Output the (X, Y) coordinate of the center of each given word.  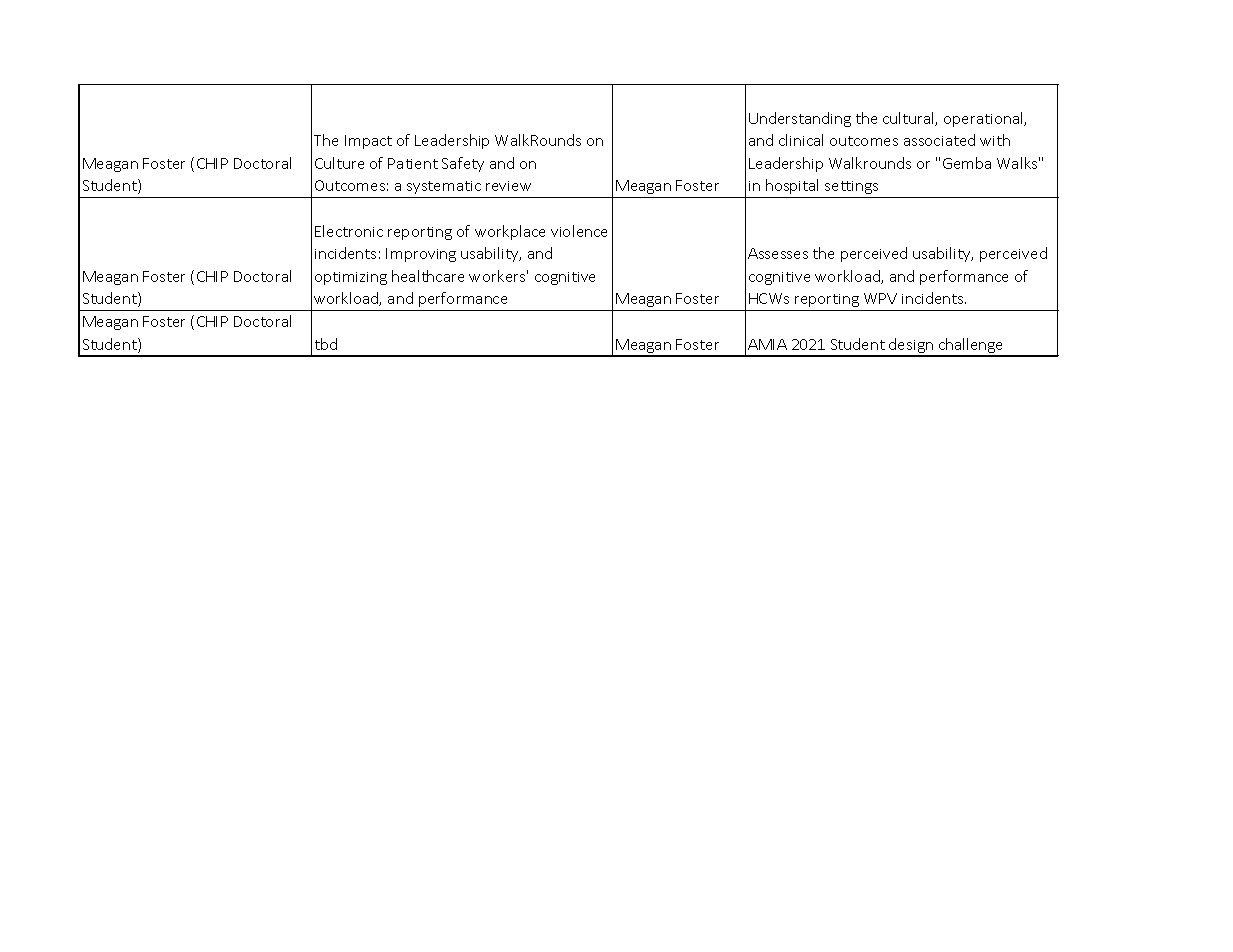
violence (579, 231)
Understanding (800, 119)
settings (851, 187)
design (911, 347)
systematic (444, 187)
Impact (368, 142)
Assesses (778, 253)
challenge (971, 347)
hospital (792, 186)
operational (985, 119)
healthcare (428, 276)
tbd (326, 344)
